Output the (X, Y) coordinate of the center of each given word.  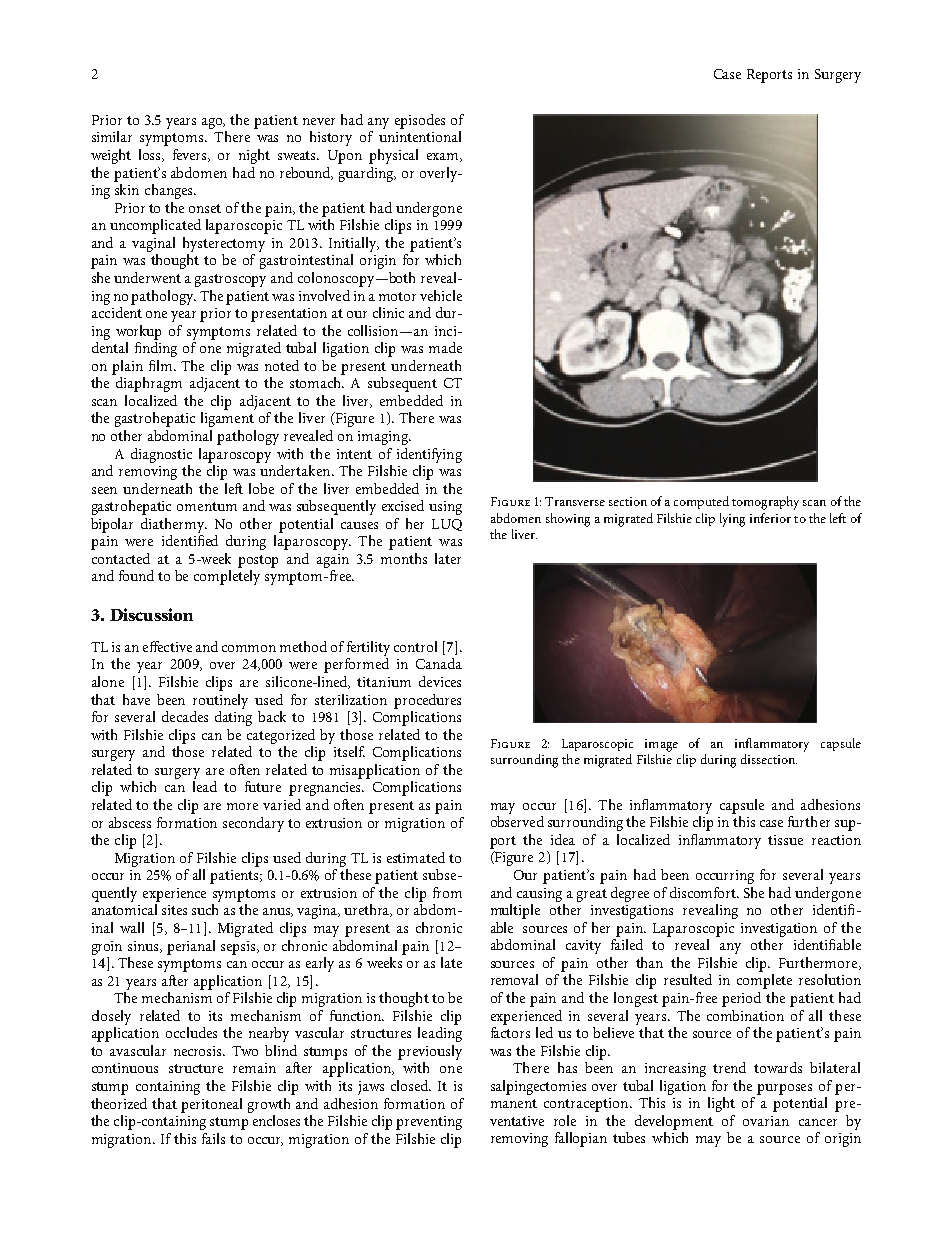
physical (393, 156)
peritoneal (211, 1105)
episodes (420, 121)
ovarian (766, 1121)
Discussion (151, 614)
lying (732, 520)
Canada (439, 663)
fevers (191, 155)
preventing (429, 1123)
